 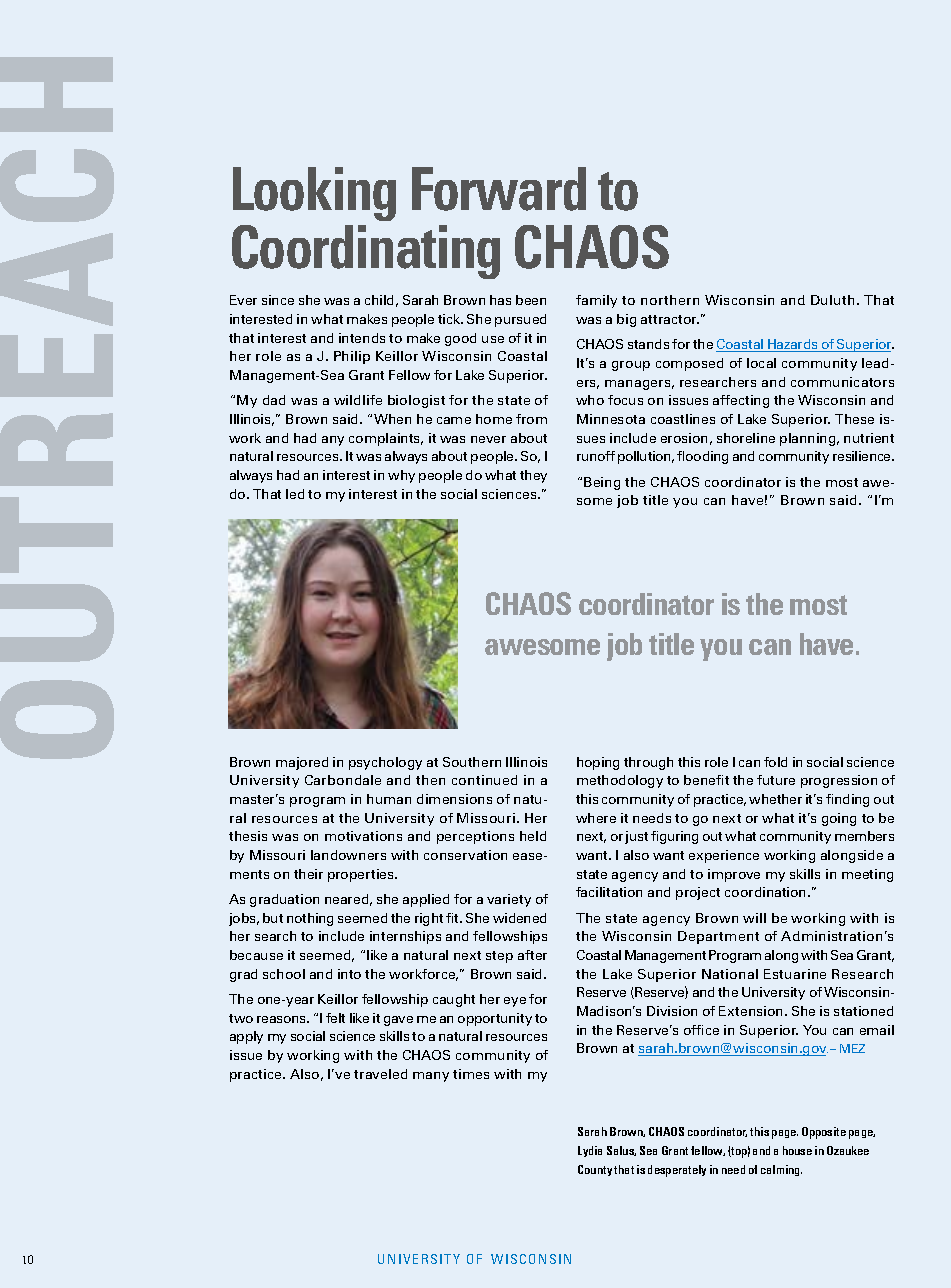 What do you see at coordinates (863, 456) in the page?
I see `resilience` at bounding box center [863, 456].
